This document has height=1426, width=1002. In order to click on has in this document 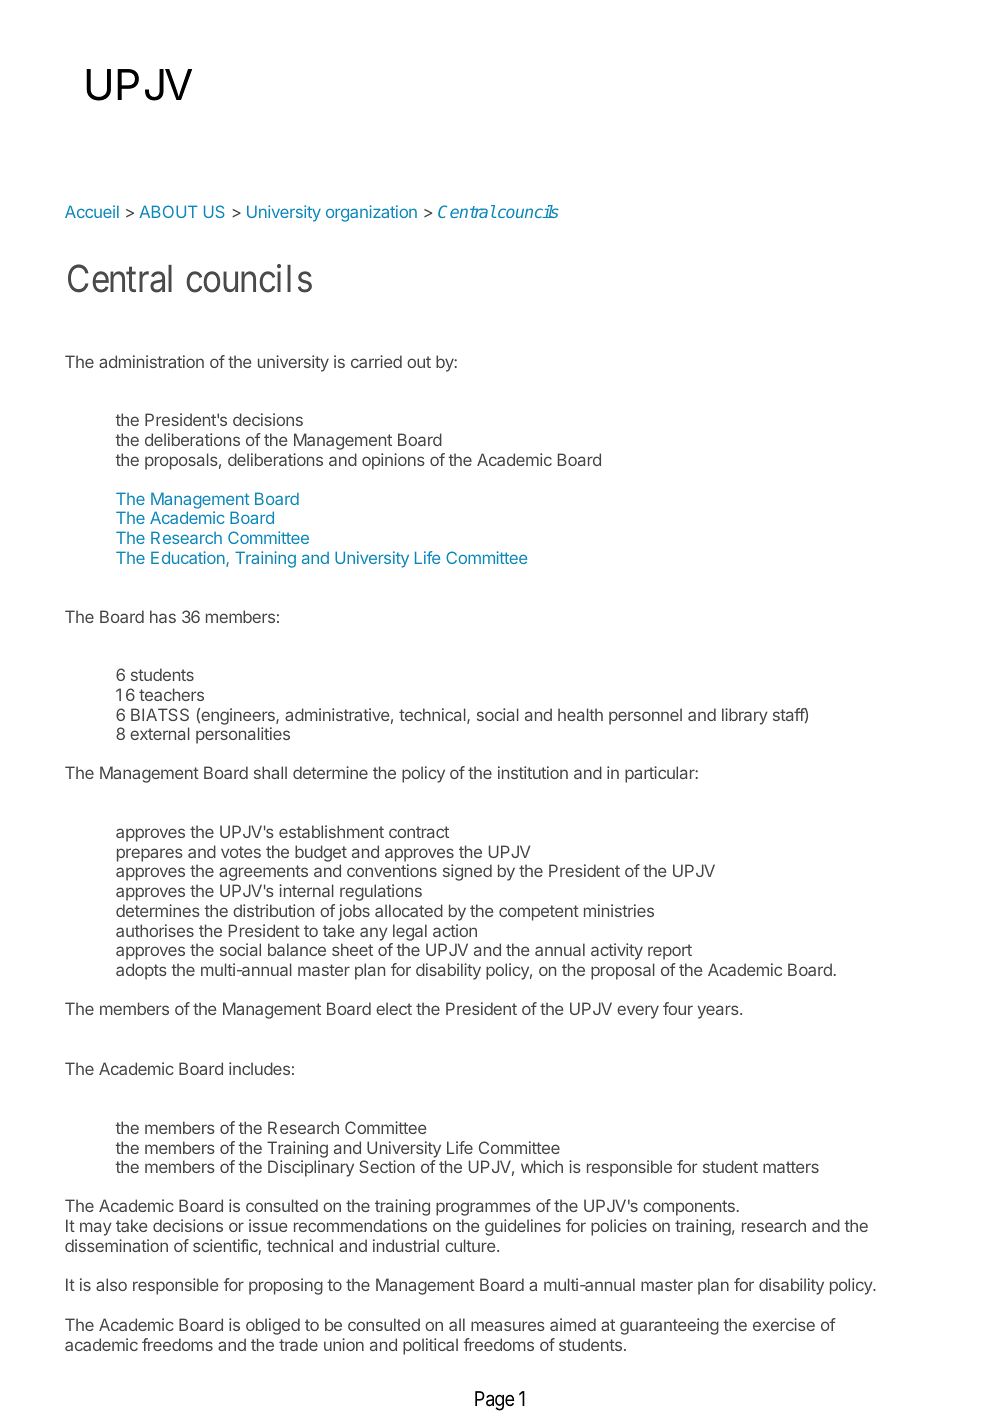, I will do `click(163, 616)`.
